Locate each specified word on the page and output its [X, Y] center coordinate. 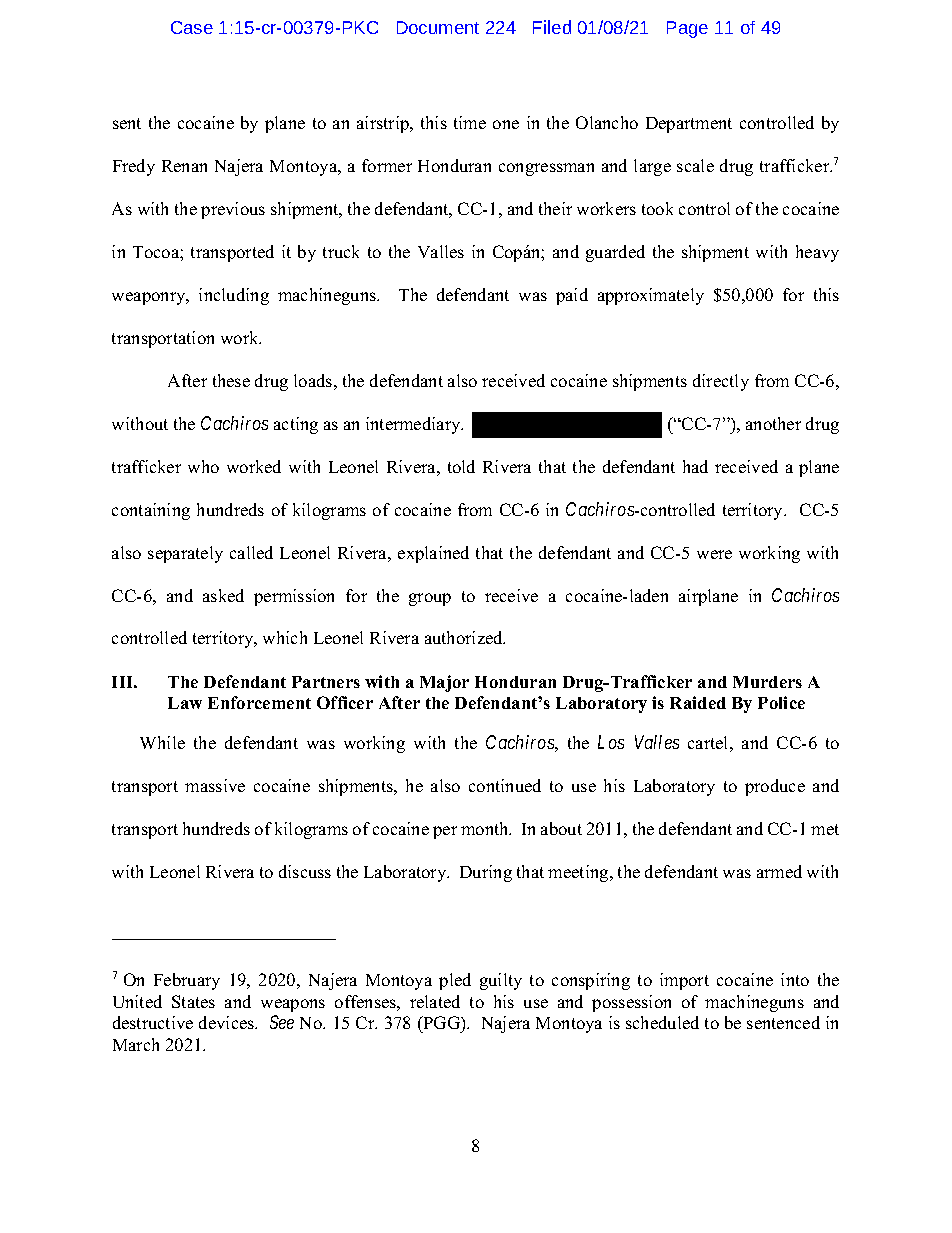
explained [433, 554]
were [714, 554]
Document [438, 27]
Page [687, 29]
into [795, 979]
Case [192, 27]
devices [228, 1022]
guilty [501, 981]
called [251, 552]
